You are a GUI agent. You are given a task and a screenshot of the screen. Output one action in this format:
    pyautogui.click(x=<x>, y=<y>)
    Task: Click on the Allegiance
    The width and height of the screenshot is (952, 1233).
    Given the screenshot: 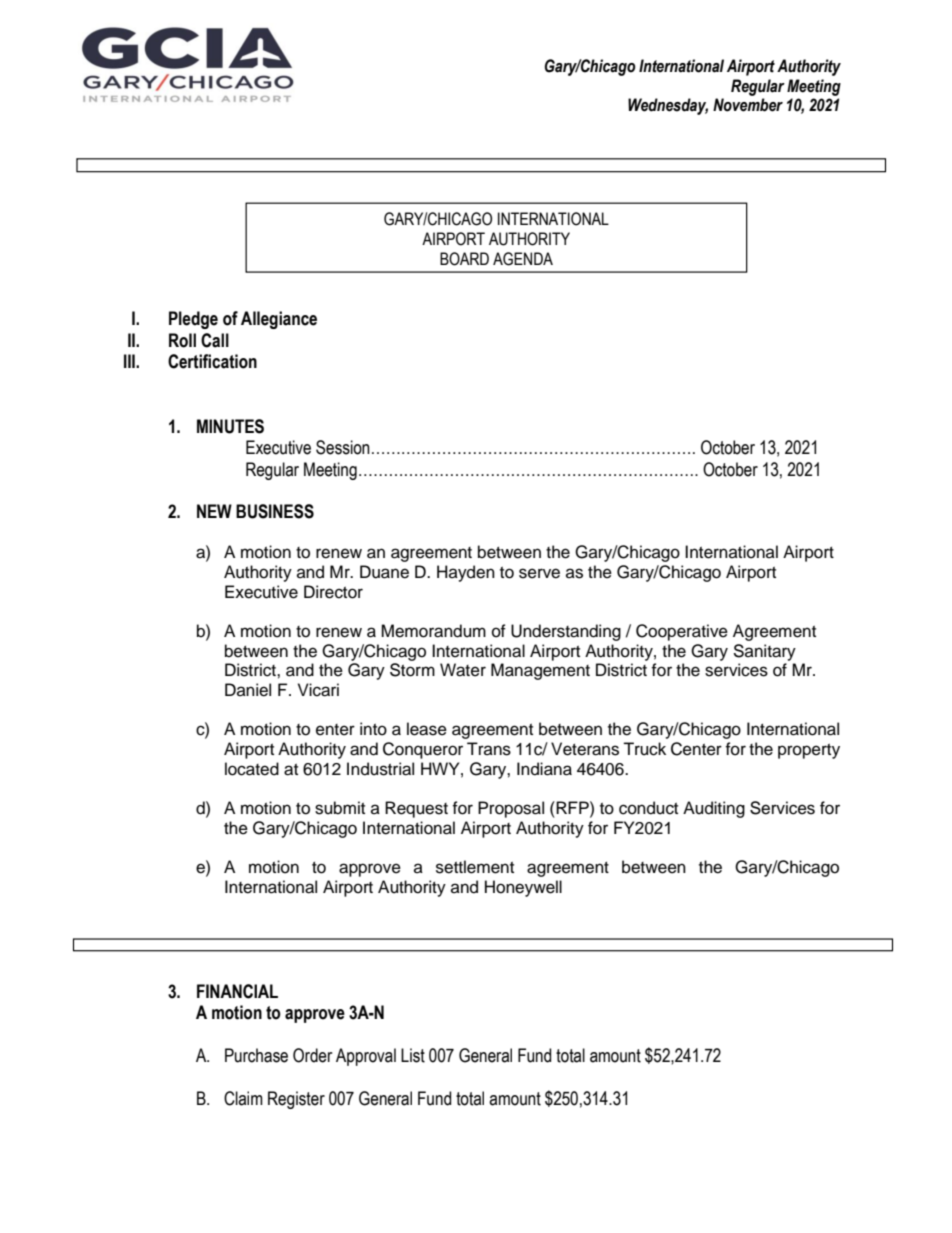 What is the action you would take?
    pyautogui.click(x=279, y=320)
